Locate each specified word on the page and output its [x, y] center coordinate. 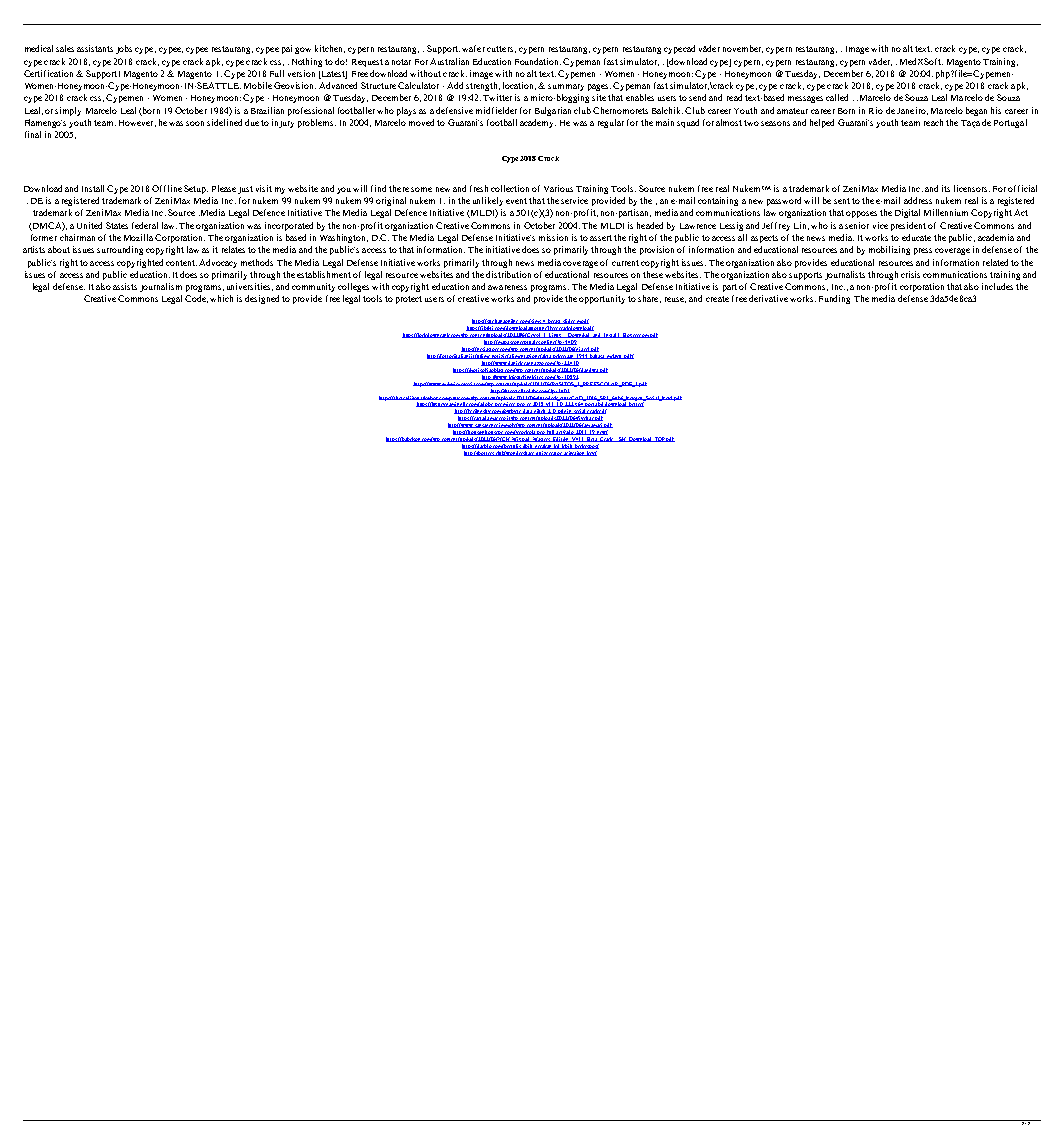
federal [145, 225]
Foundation [538, 61]
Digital [907, 213]
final [33, 134]
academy [538, 123]
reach [933, 122]
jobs [124, 49]
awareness [507, 287]
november [743, 49]
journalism [161, 287]
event [516, 201]
